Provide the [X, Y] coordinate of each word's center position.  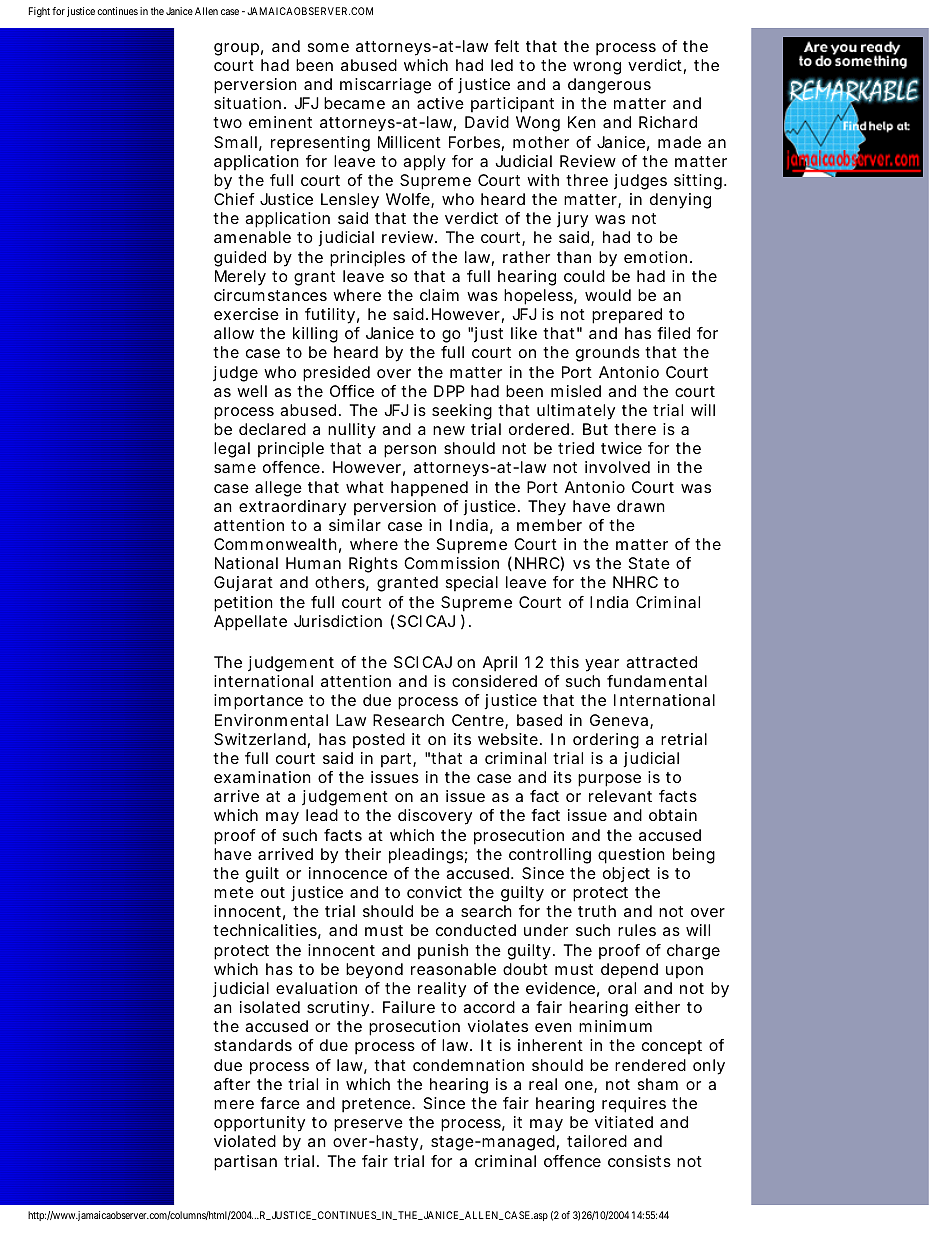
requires [634, 1105]
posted [379, 741]
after [232, 1084]
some [328, 47]
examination [262, 777]
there [635, 429]
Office [352, 391]
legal [232, 450]
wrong [597, 68]
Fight [39, 12]
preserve [368, 1125]
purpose [609, 780]
